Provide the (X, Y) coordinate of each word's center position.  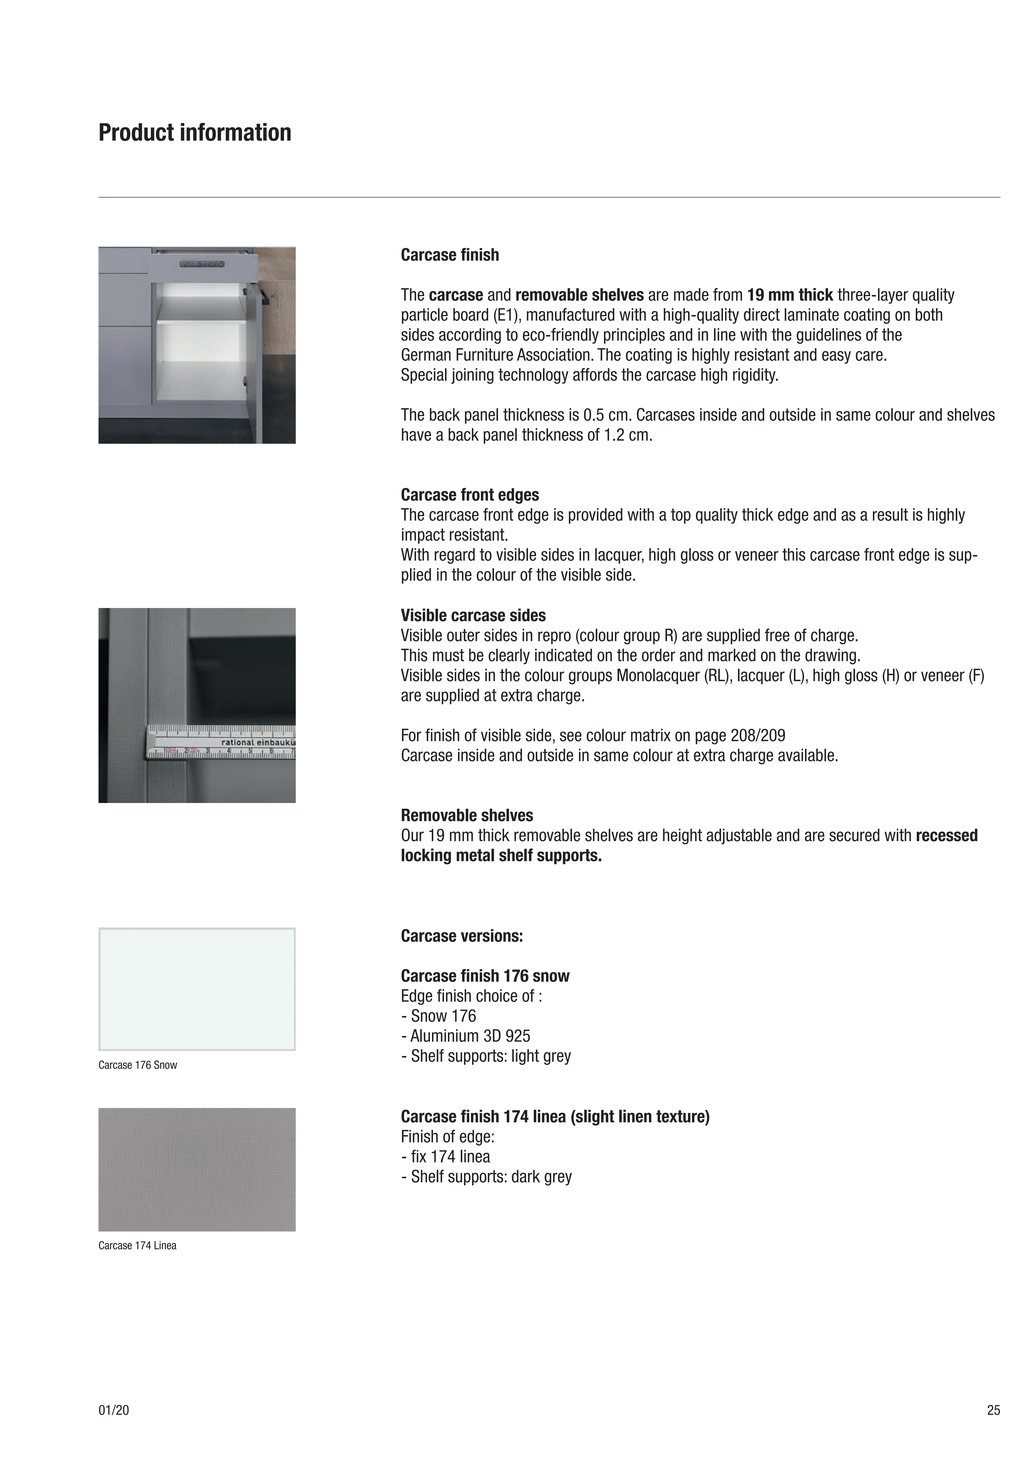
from (727, 294)
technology (533, 376)
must (448, 655)
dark (526, 1176)
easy (836, 357)
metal (475, 855)
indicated (563, 655)
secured (854, 835)
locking (426, 856)
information (236, 132)
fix (418, 1156)
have (416, 434)
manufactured (571, 314)
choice (496, 995)
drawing (830, 656)
